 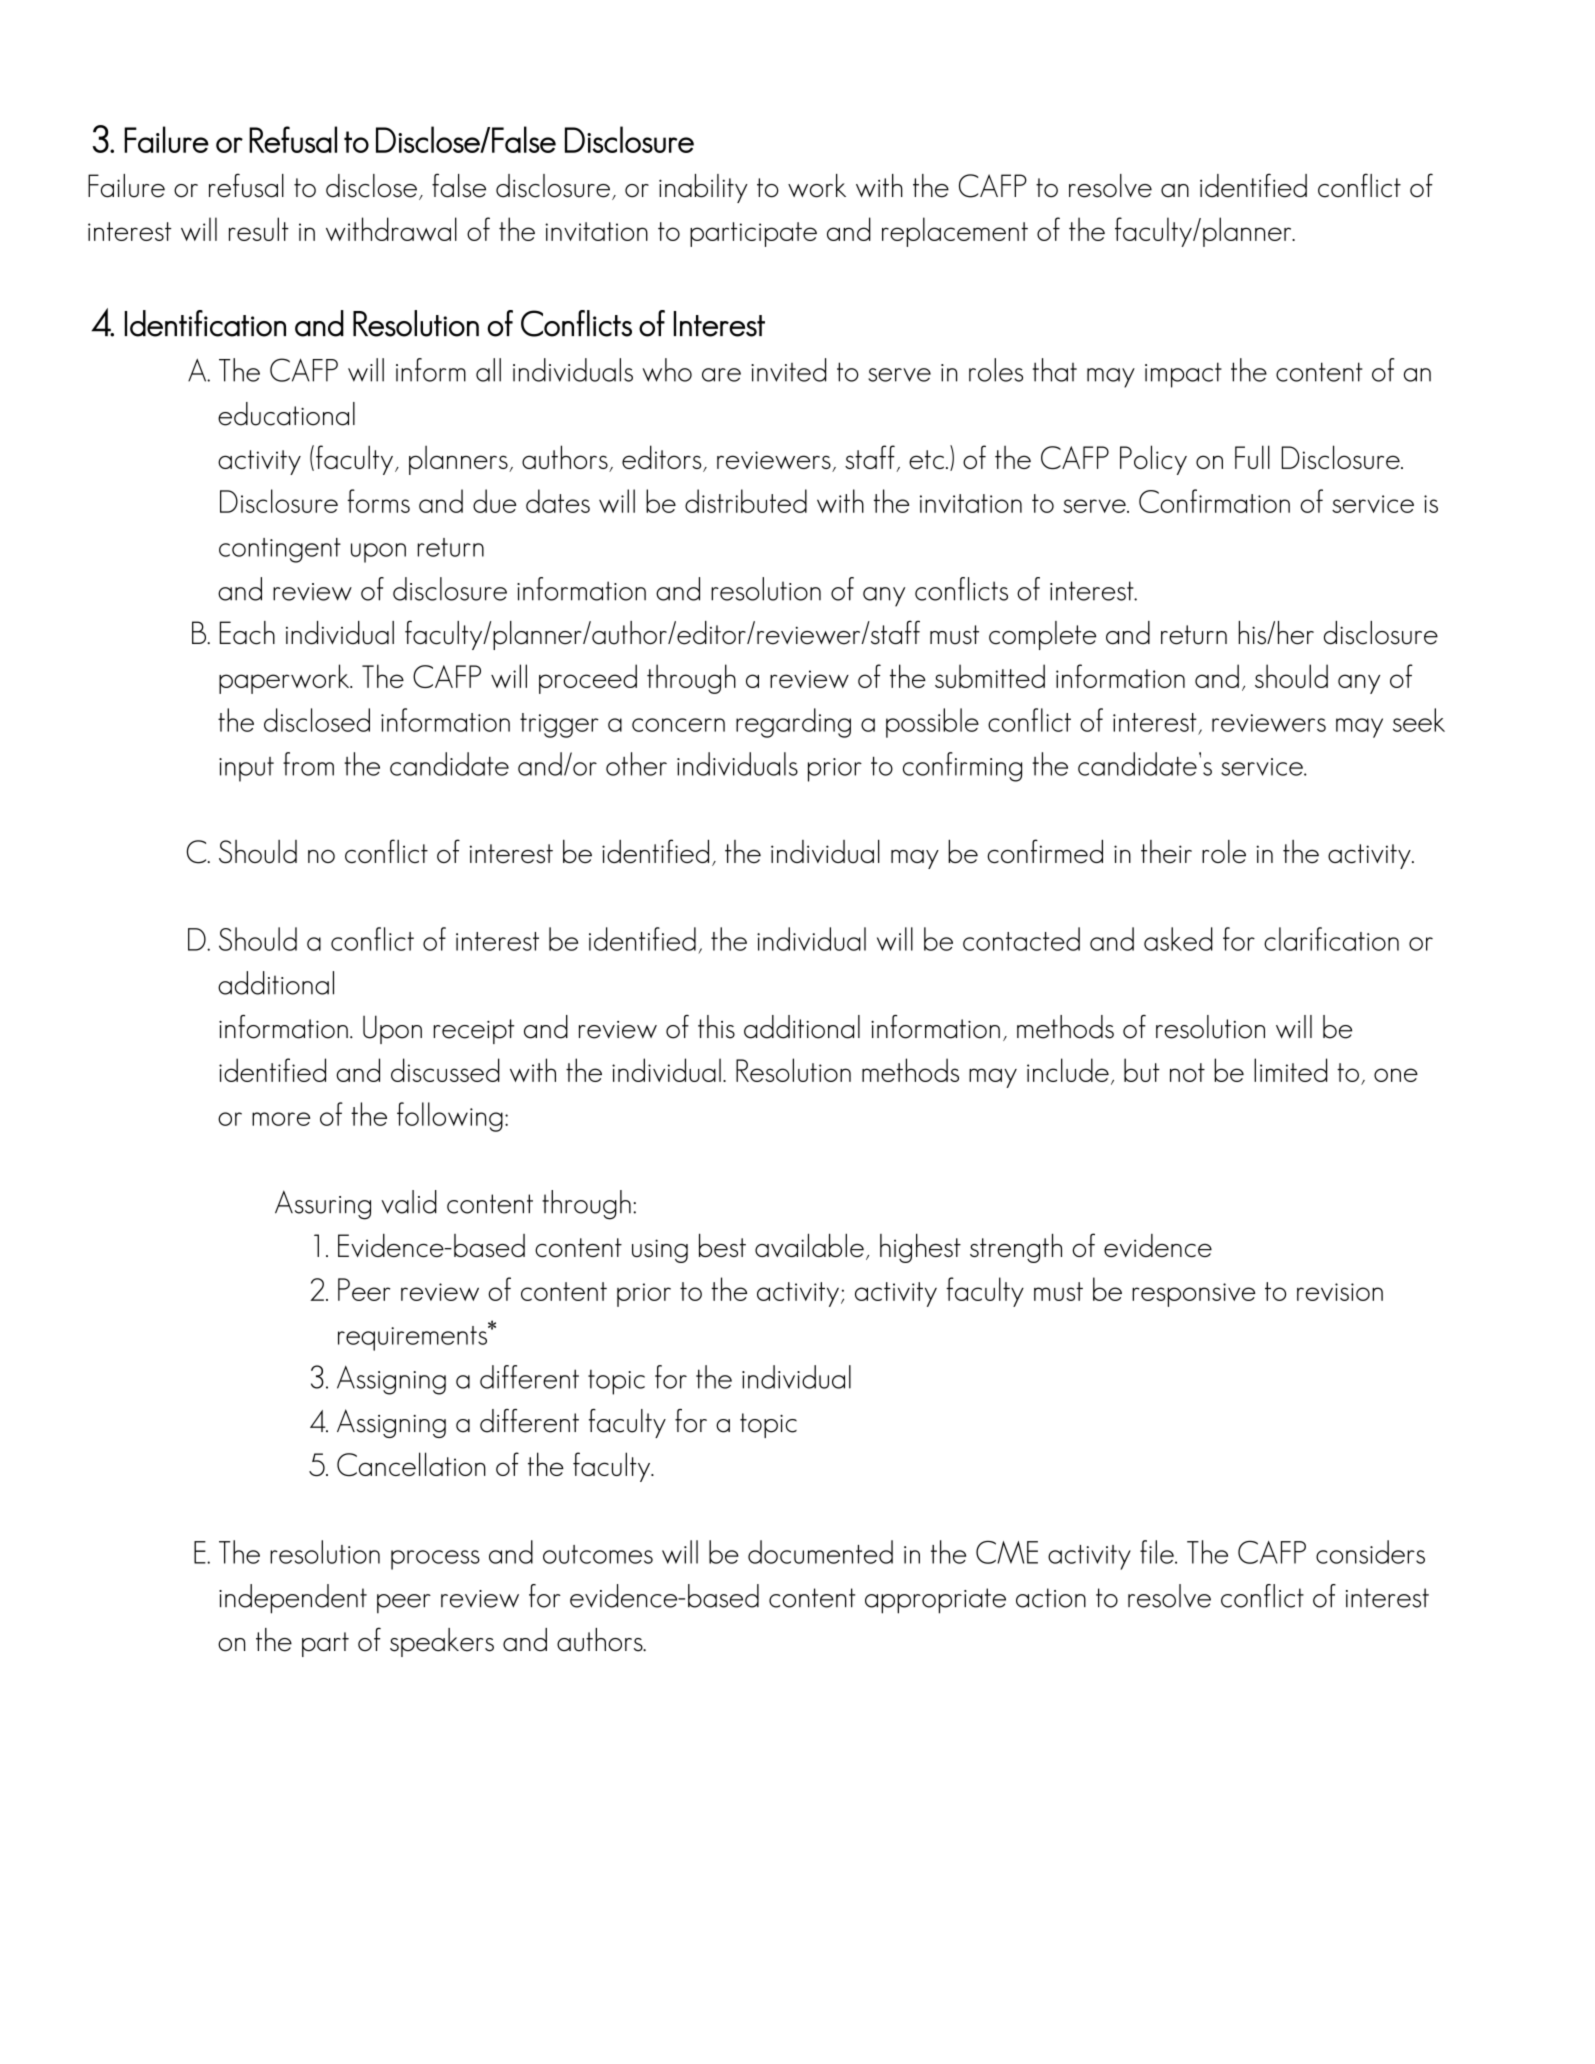 What do you see at coordinates (1331, 939) in the screenshot?
I see `clarification` at bounding box center [1331, 939].
